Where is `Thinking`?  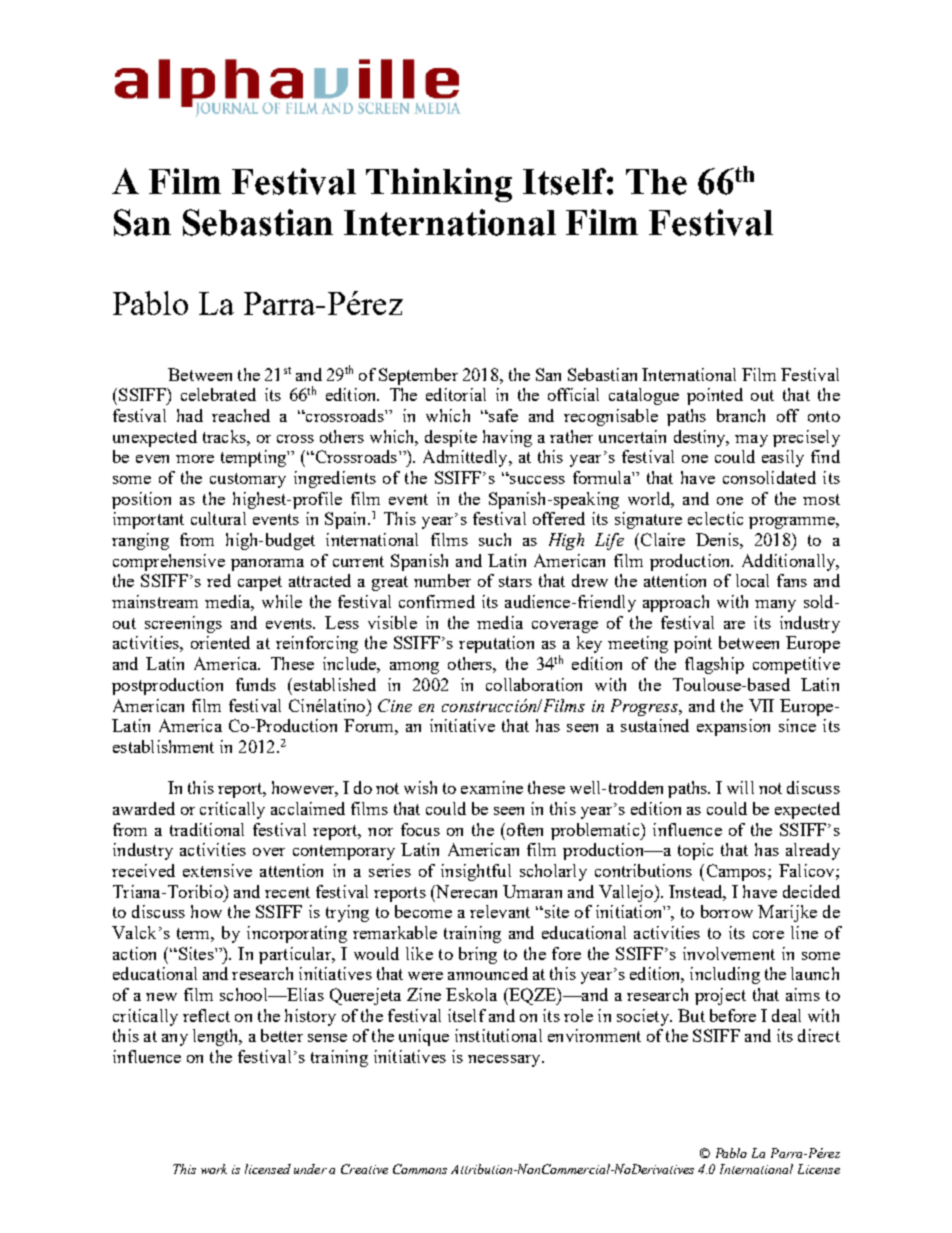 Thinking is located at coordinates (439, 185).
